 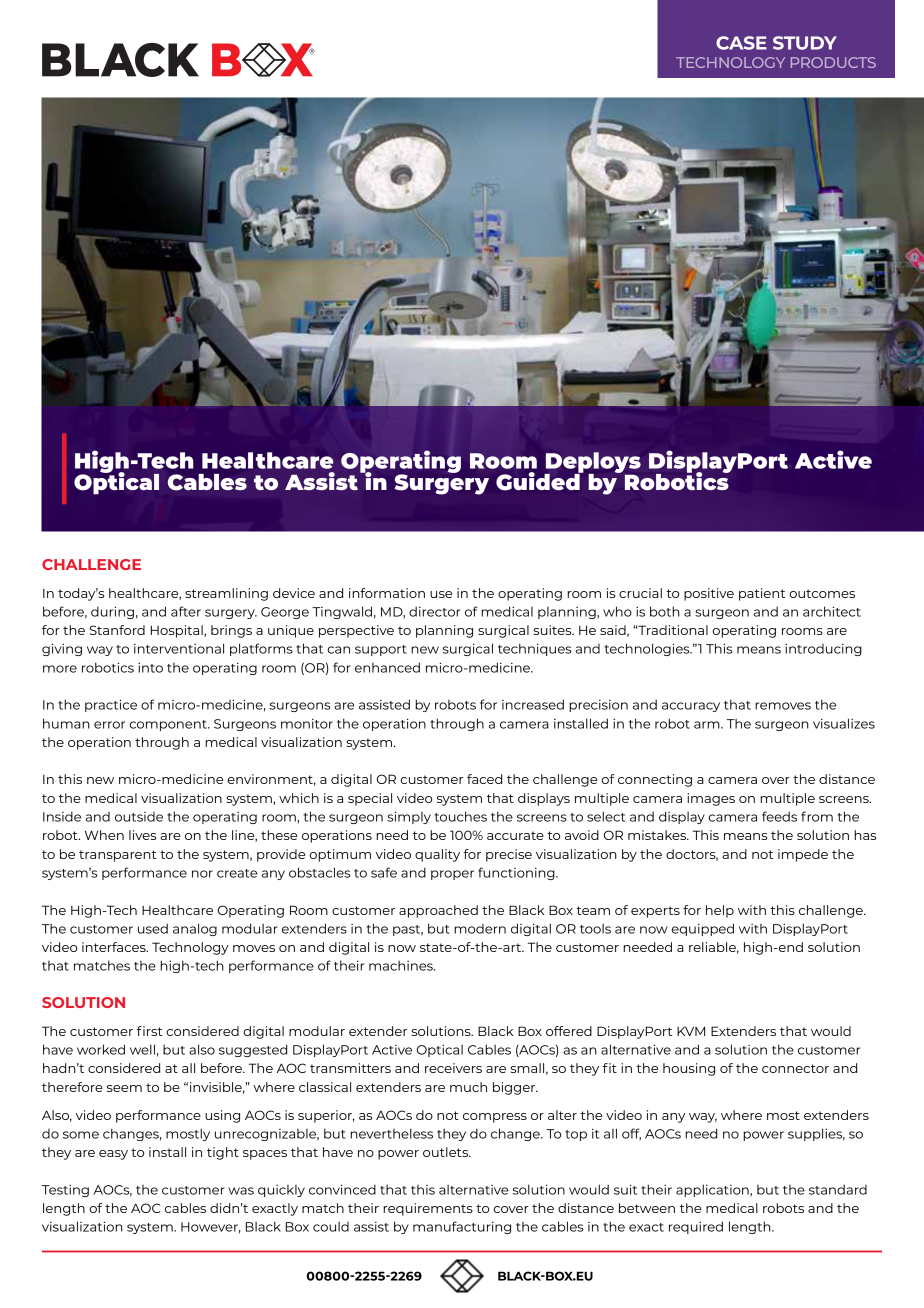 What do you see at coordinates (741, 43) in the screenshot?
I see `CASE` at bounding box center [741, 43].
